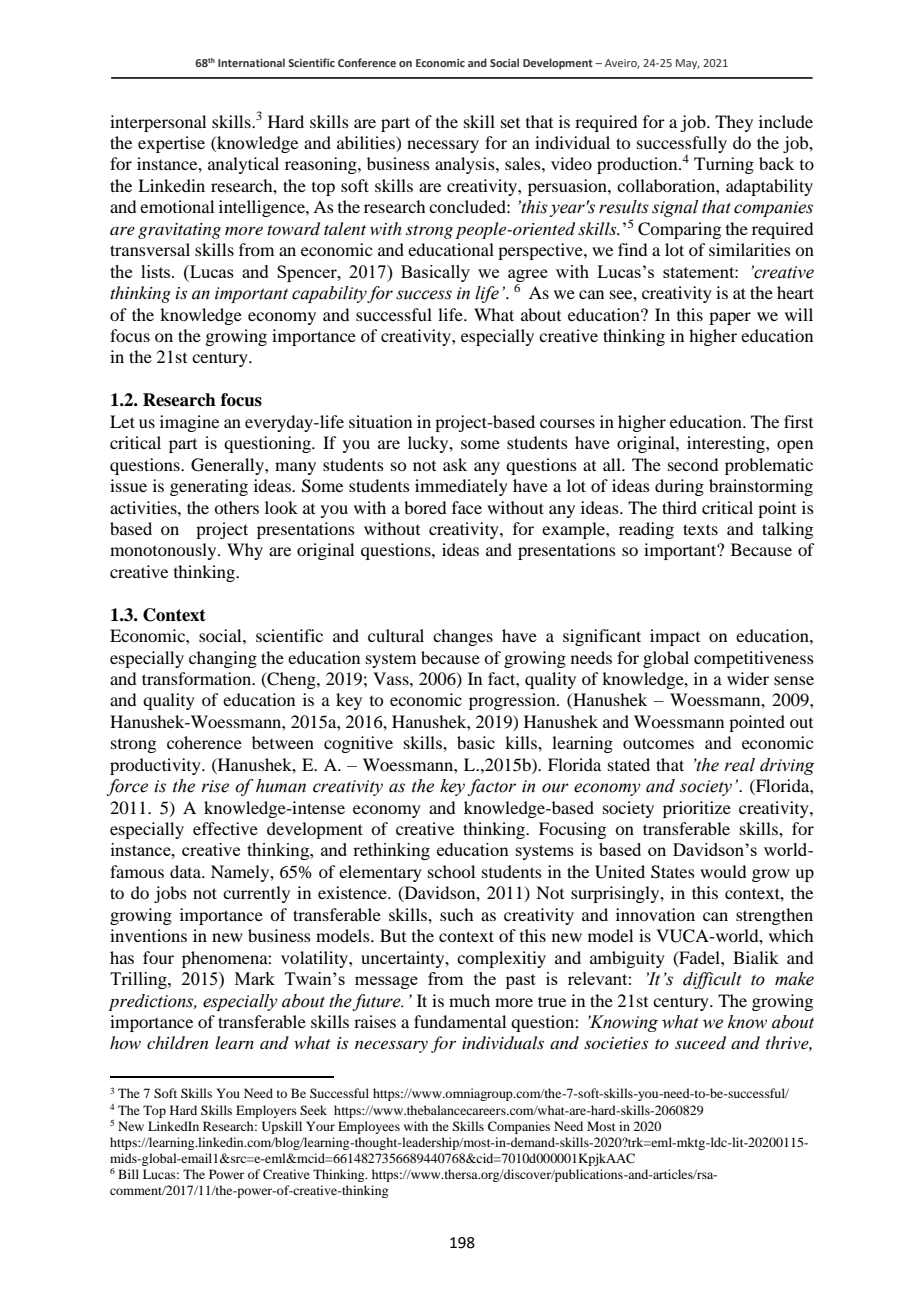  I want to click on set, so click(510, 123).
